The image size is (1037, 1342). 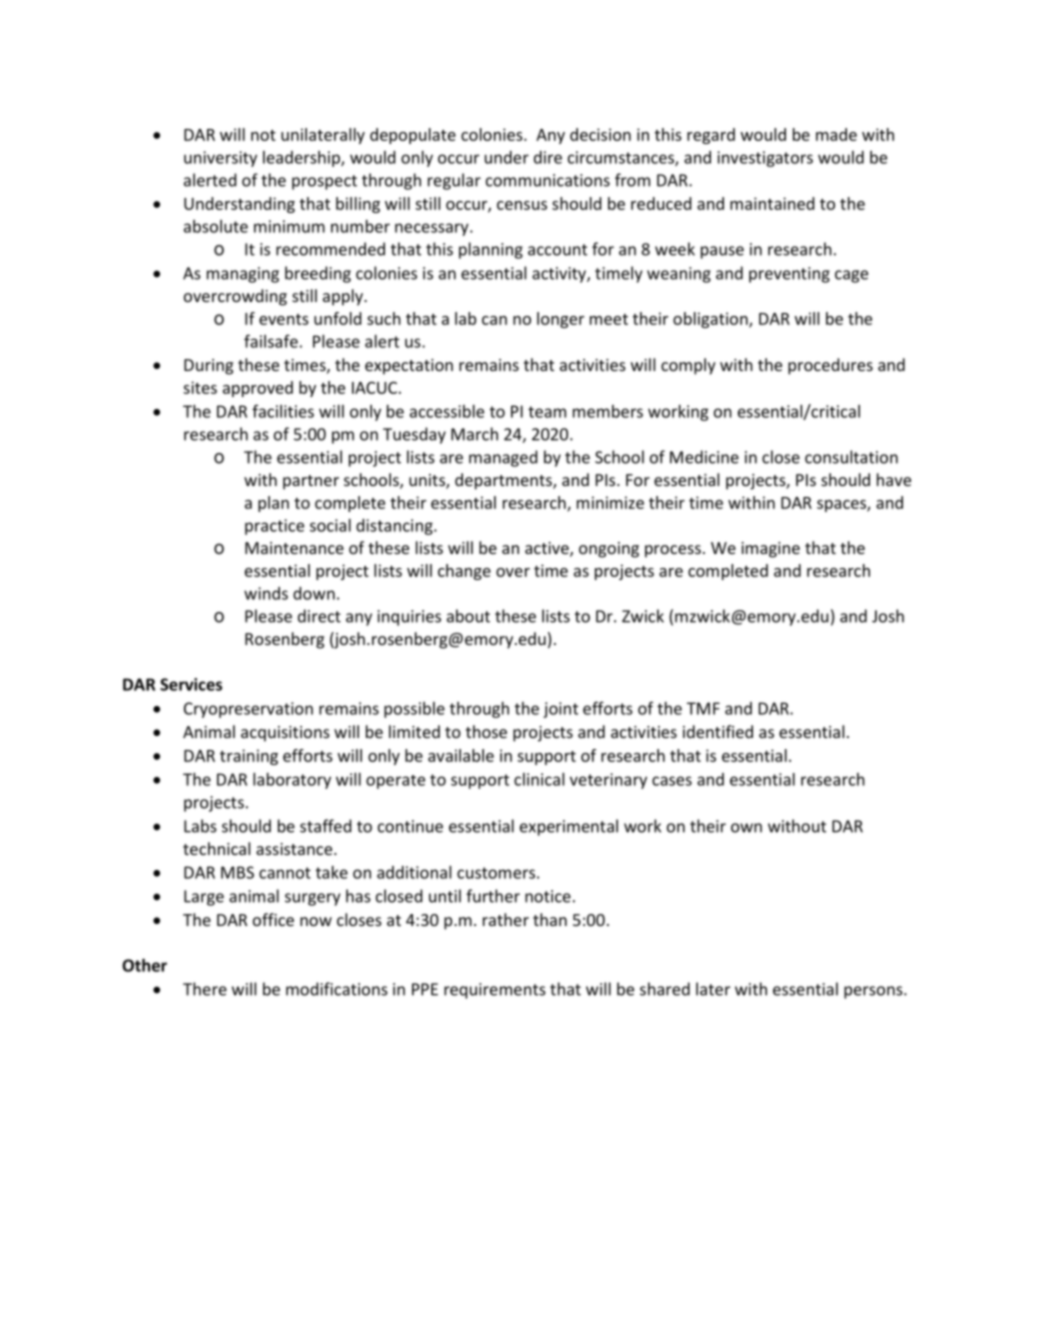 What do you see at coordinates (495, 991) in the screenshot?
I see `requirements` at bounding box center [495, 991].
